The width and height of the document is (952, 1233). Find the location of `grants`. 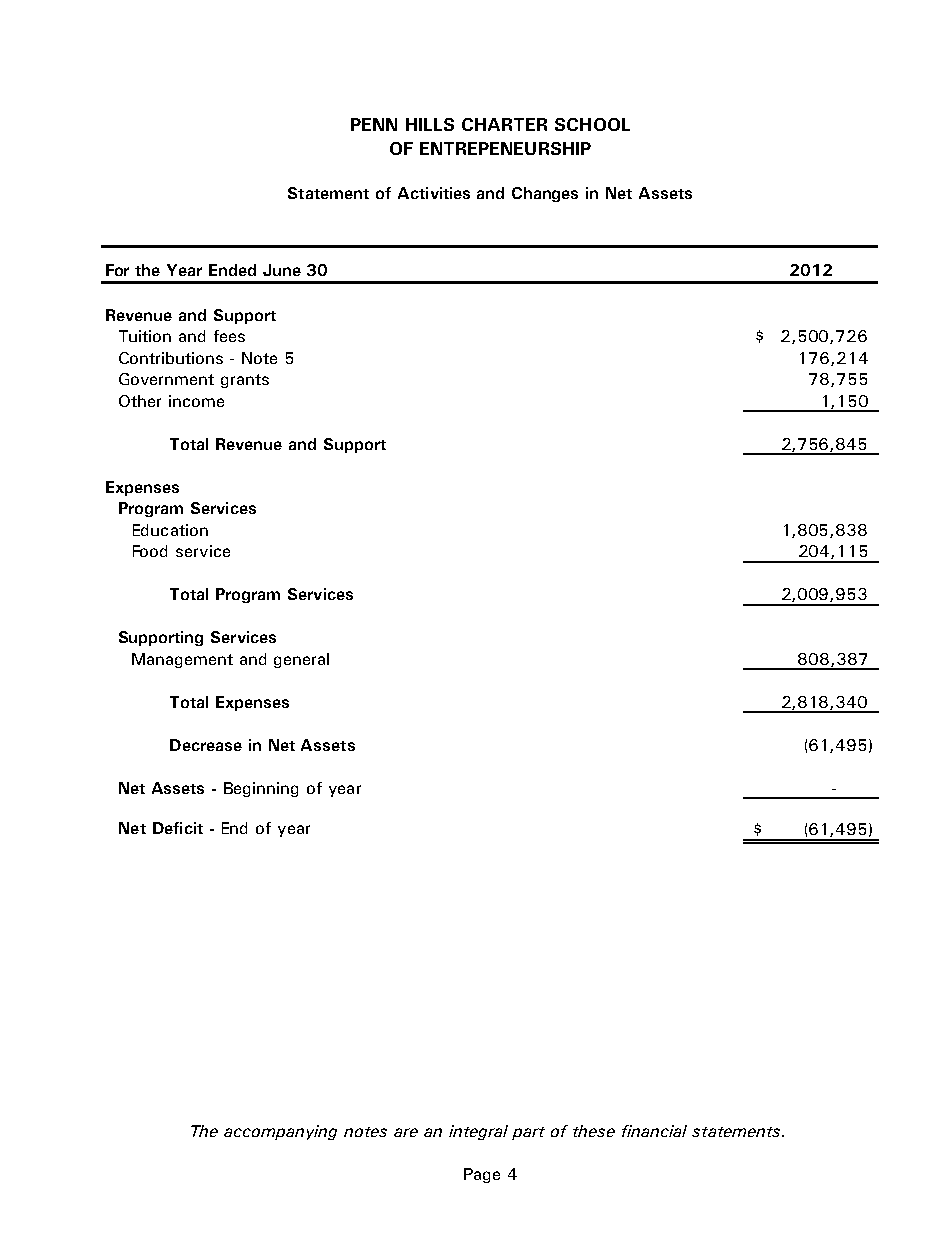

grants is located at coordinates (245, 381).
